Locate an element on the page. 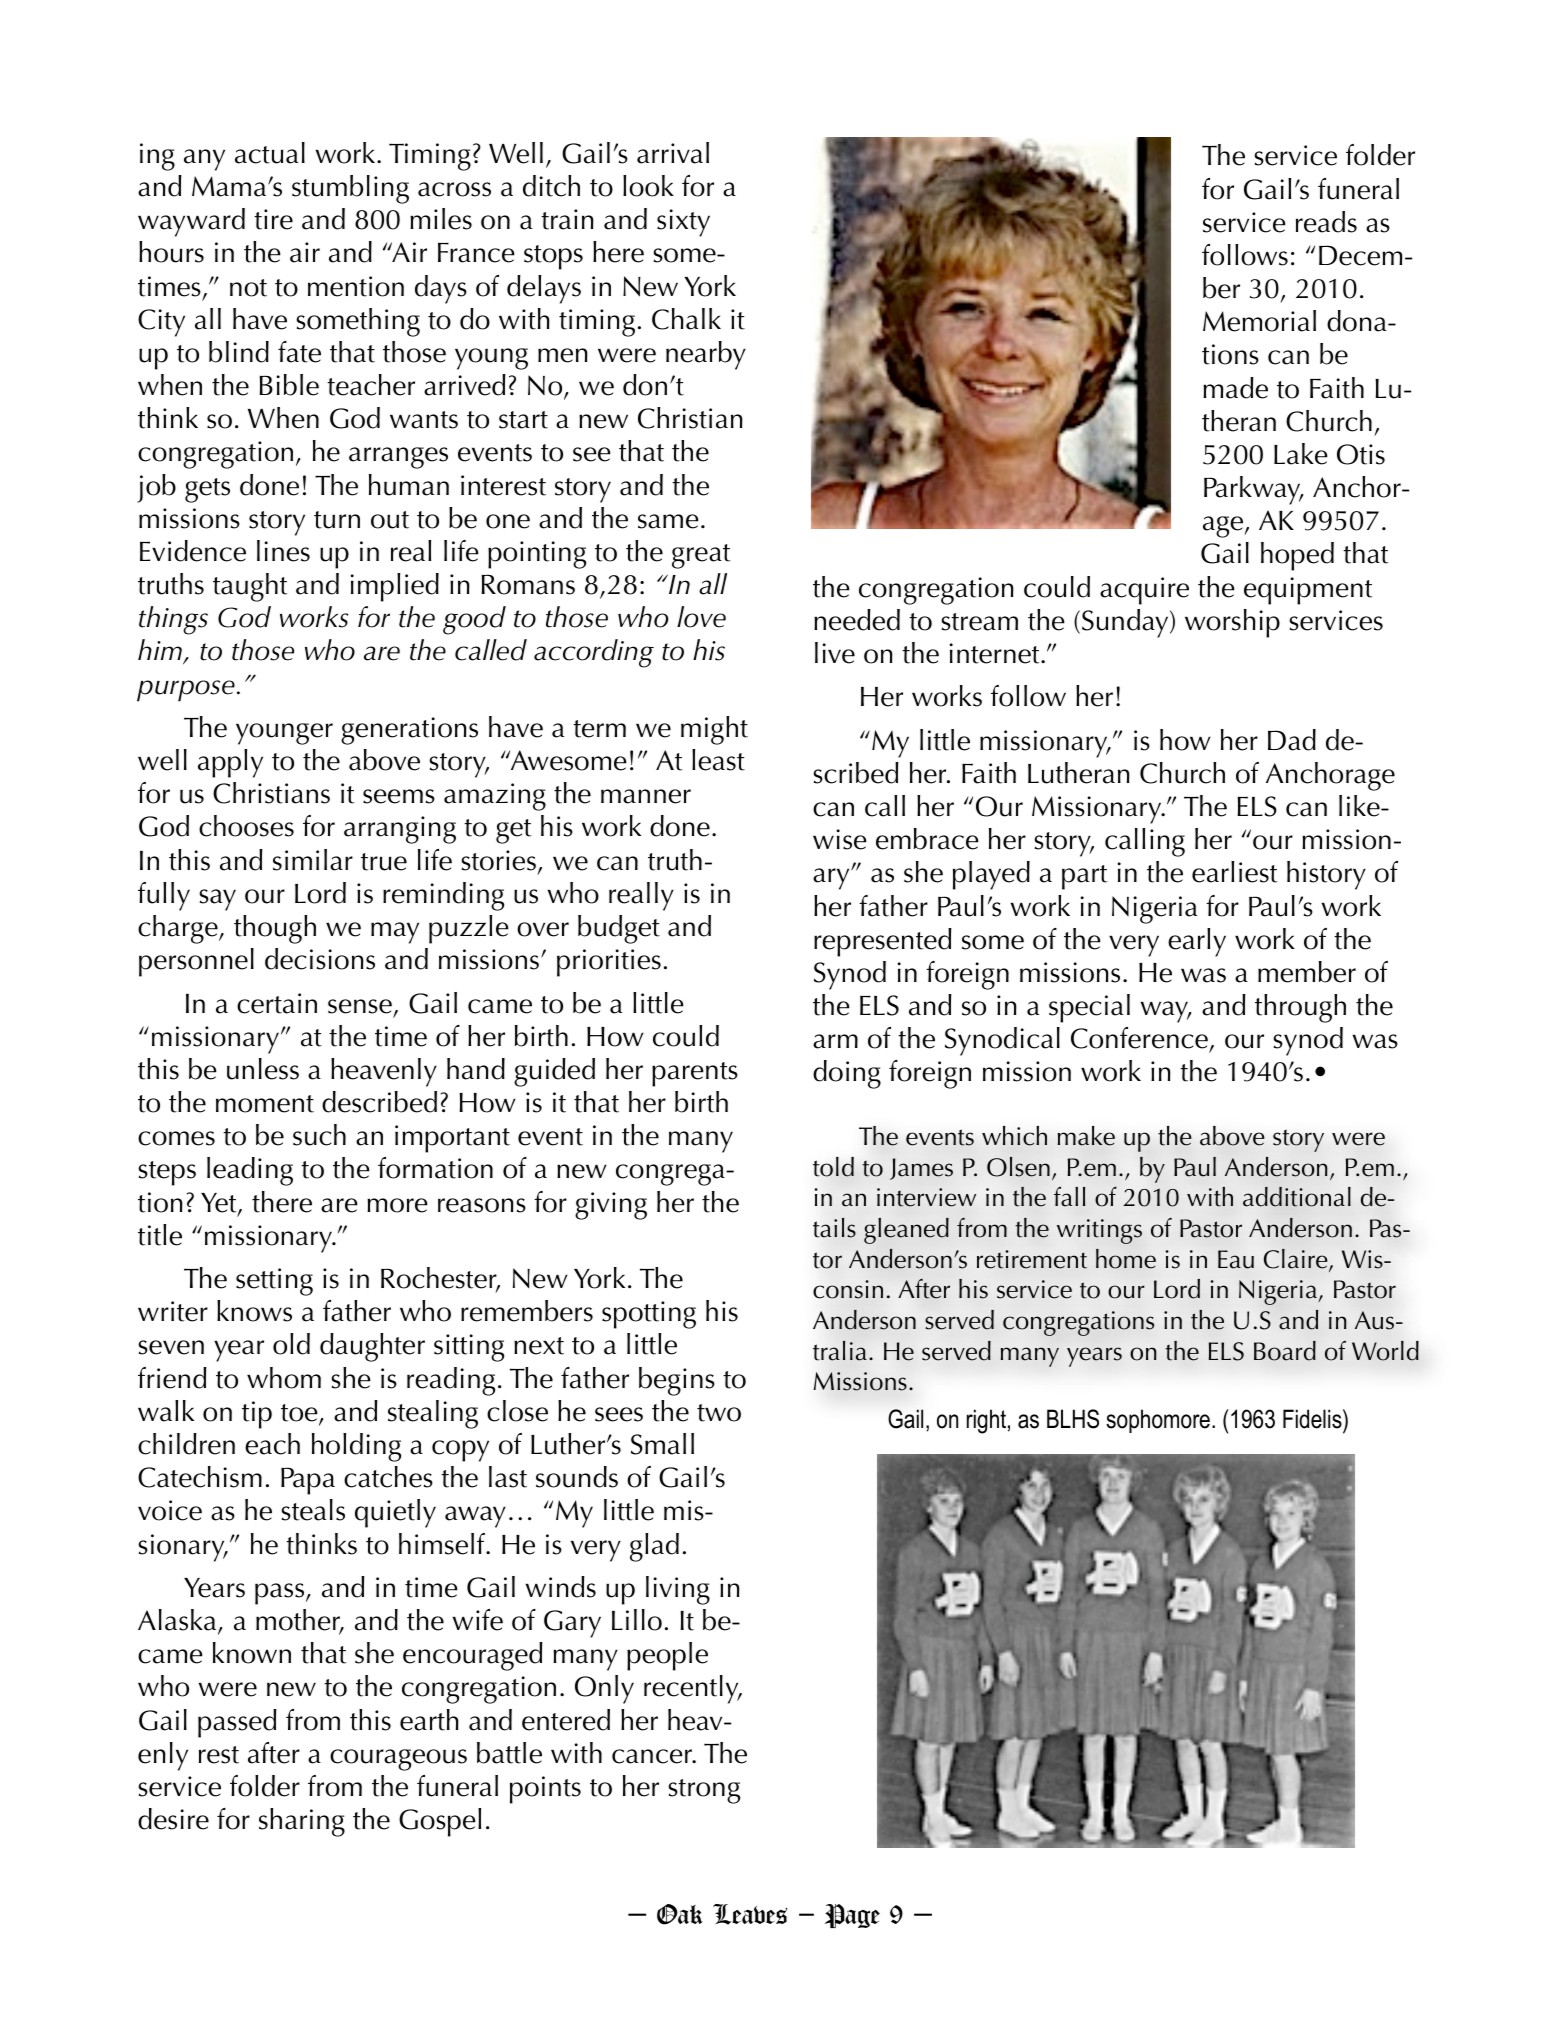 This document has width=1561, height=2021. Leaves is located at coordinates (750, 1914).
